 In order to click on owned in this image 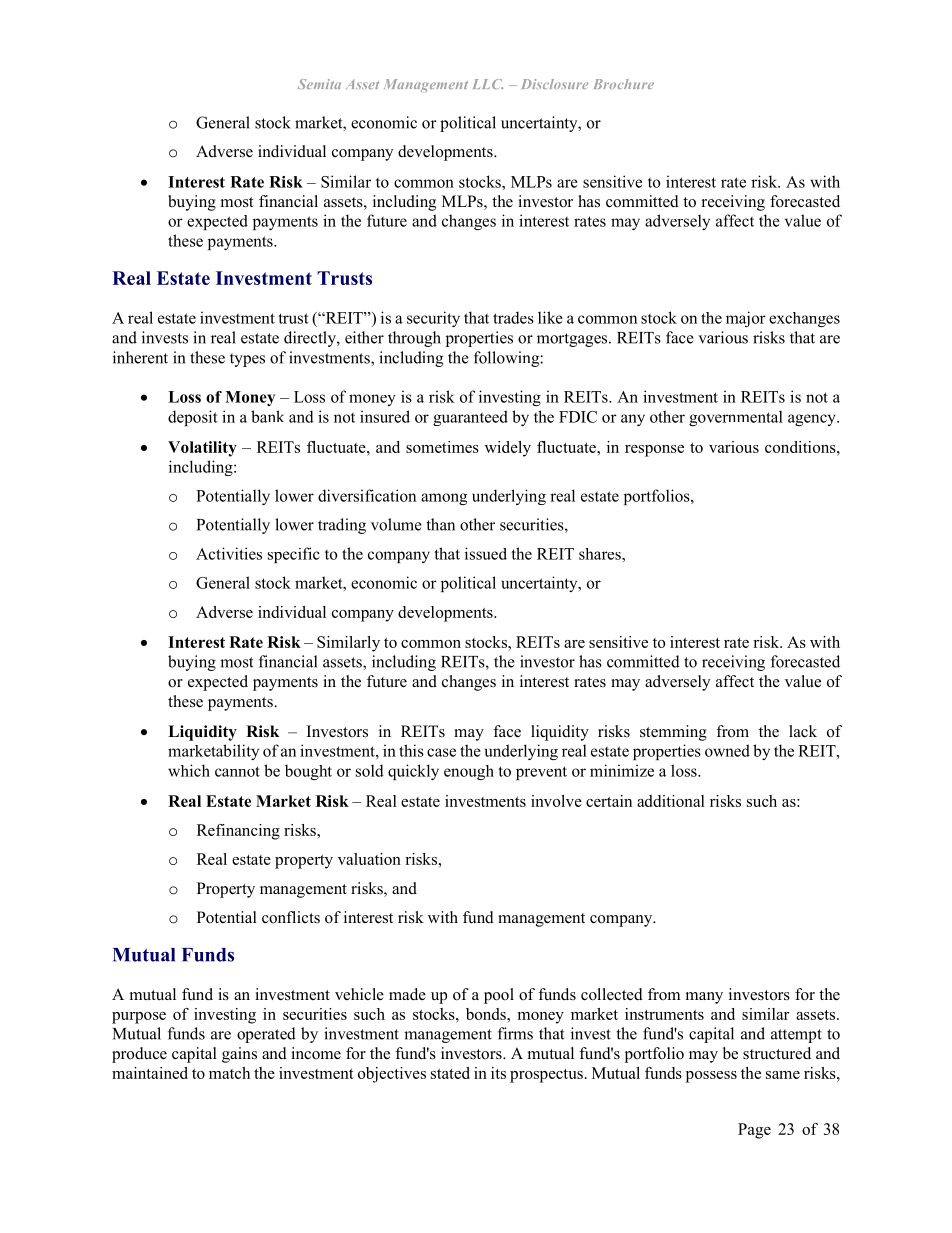, I will do `click(727, 750)`.
